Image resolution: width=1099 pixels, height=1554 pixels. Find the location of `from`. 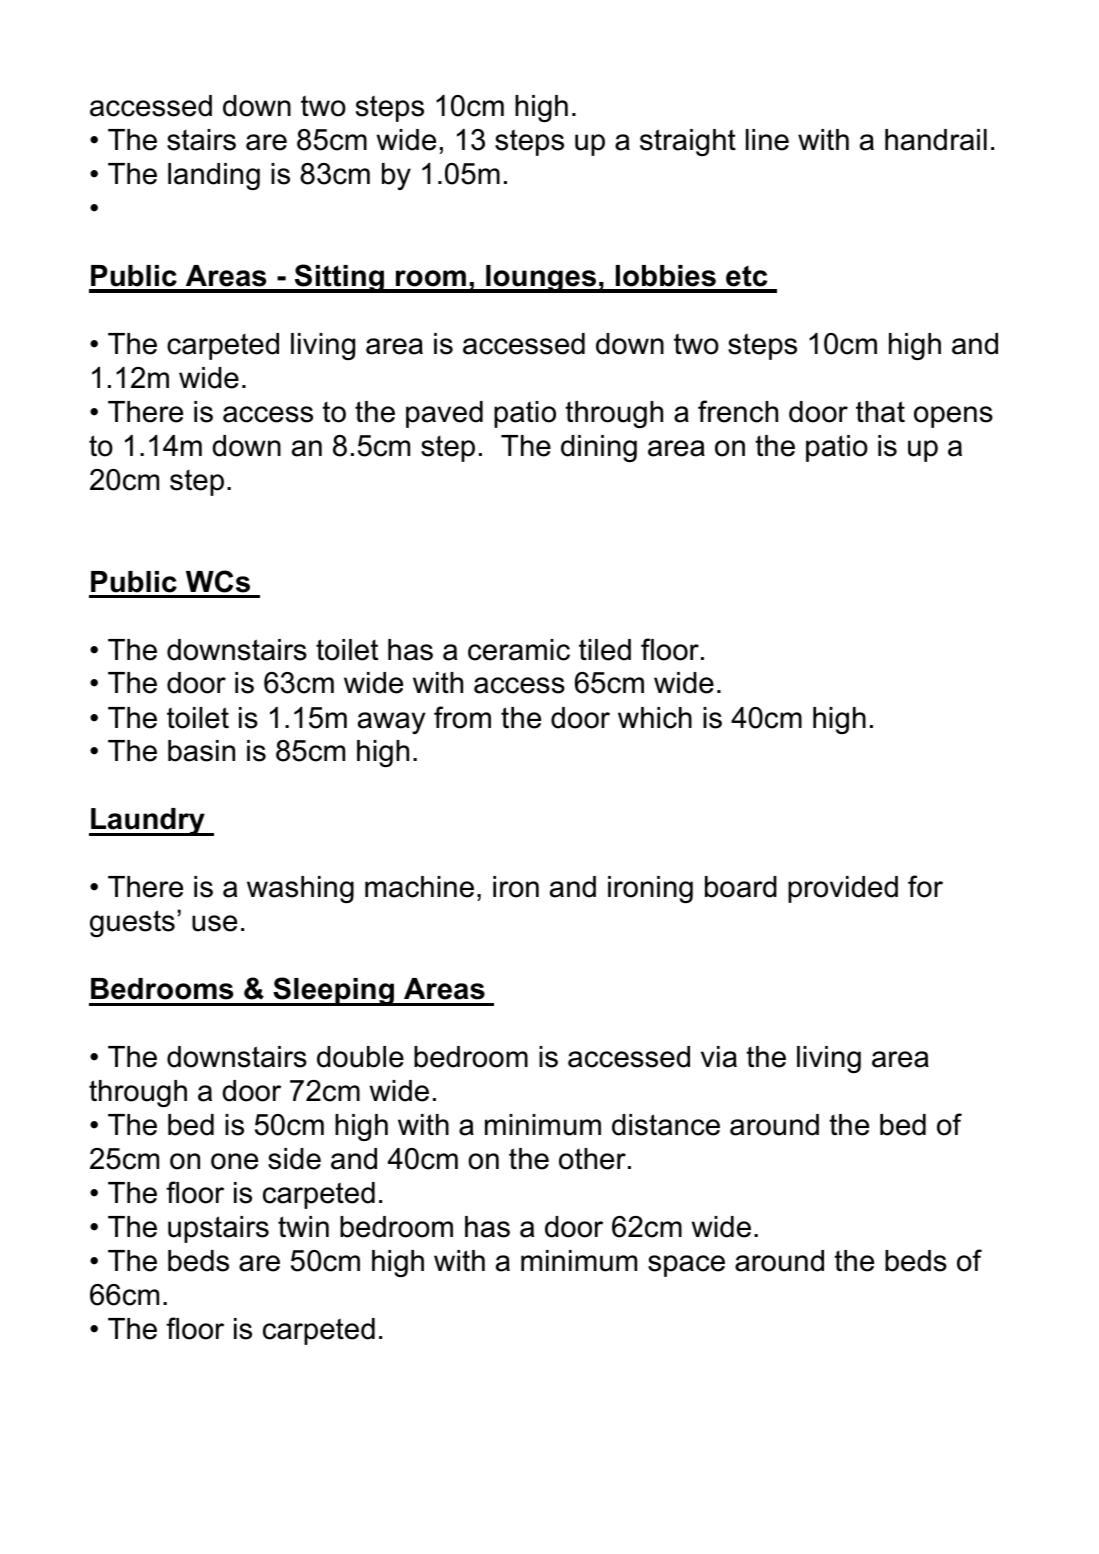

from is located at coordinates (462, 717).
